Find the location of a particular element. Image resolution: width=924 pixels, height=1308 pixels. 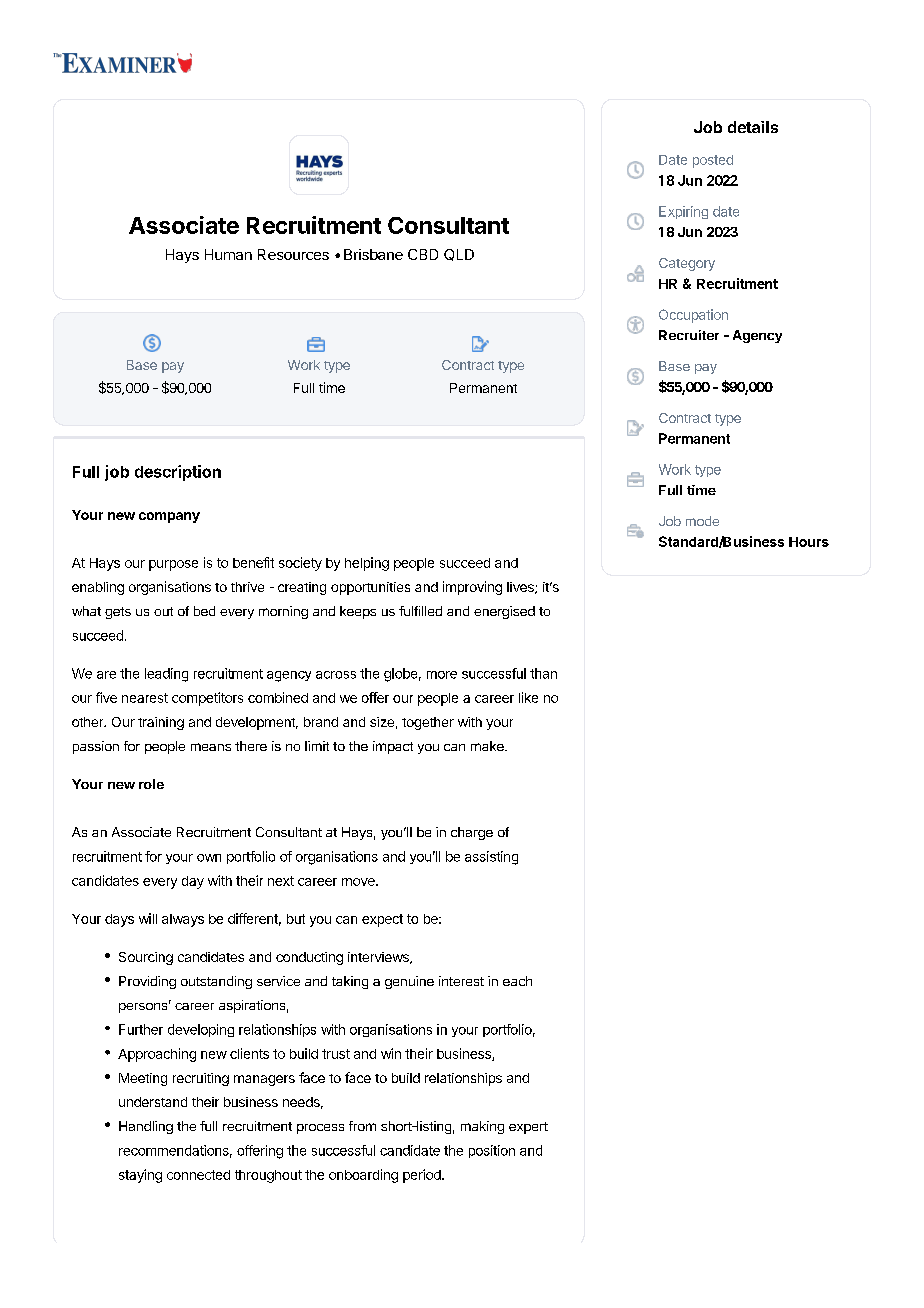

more is located at coordinates (442, 675).
